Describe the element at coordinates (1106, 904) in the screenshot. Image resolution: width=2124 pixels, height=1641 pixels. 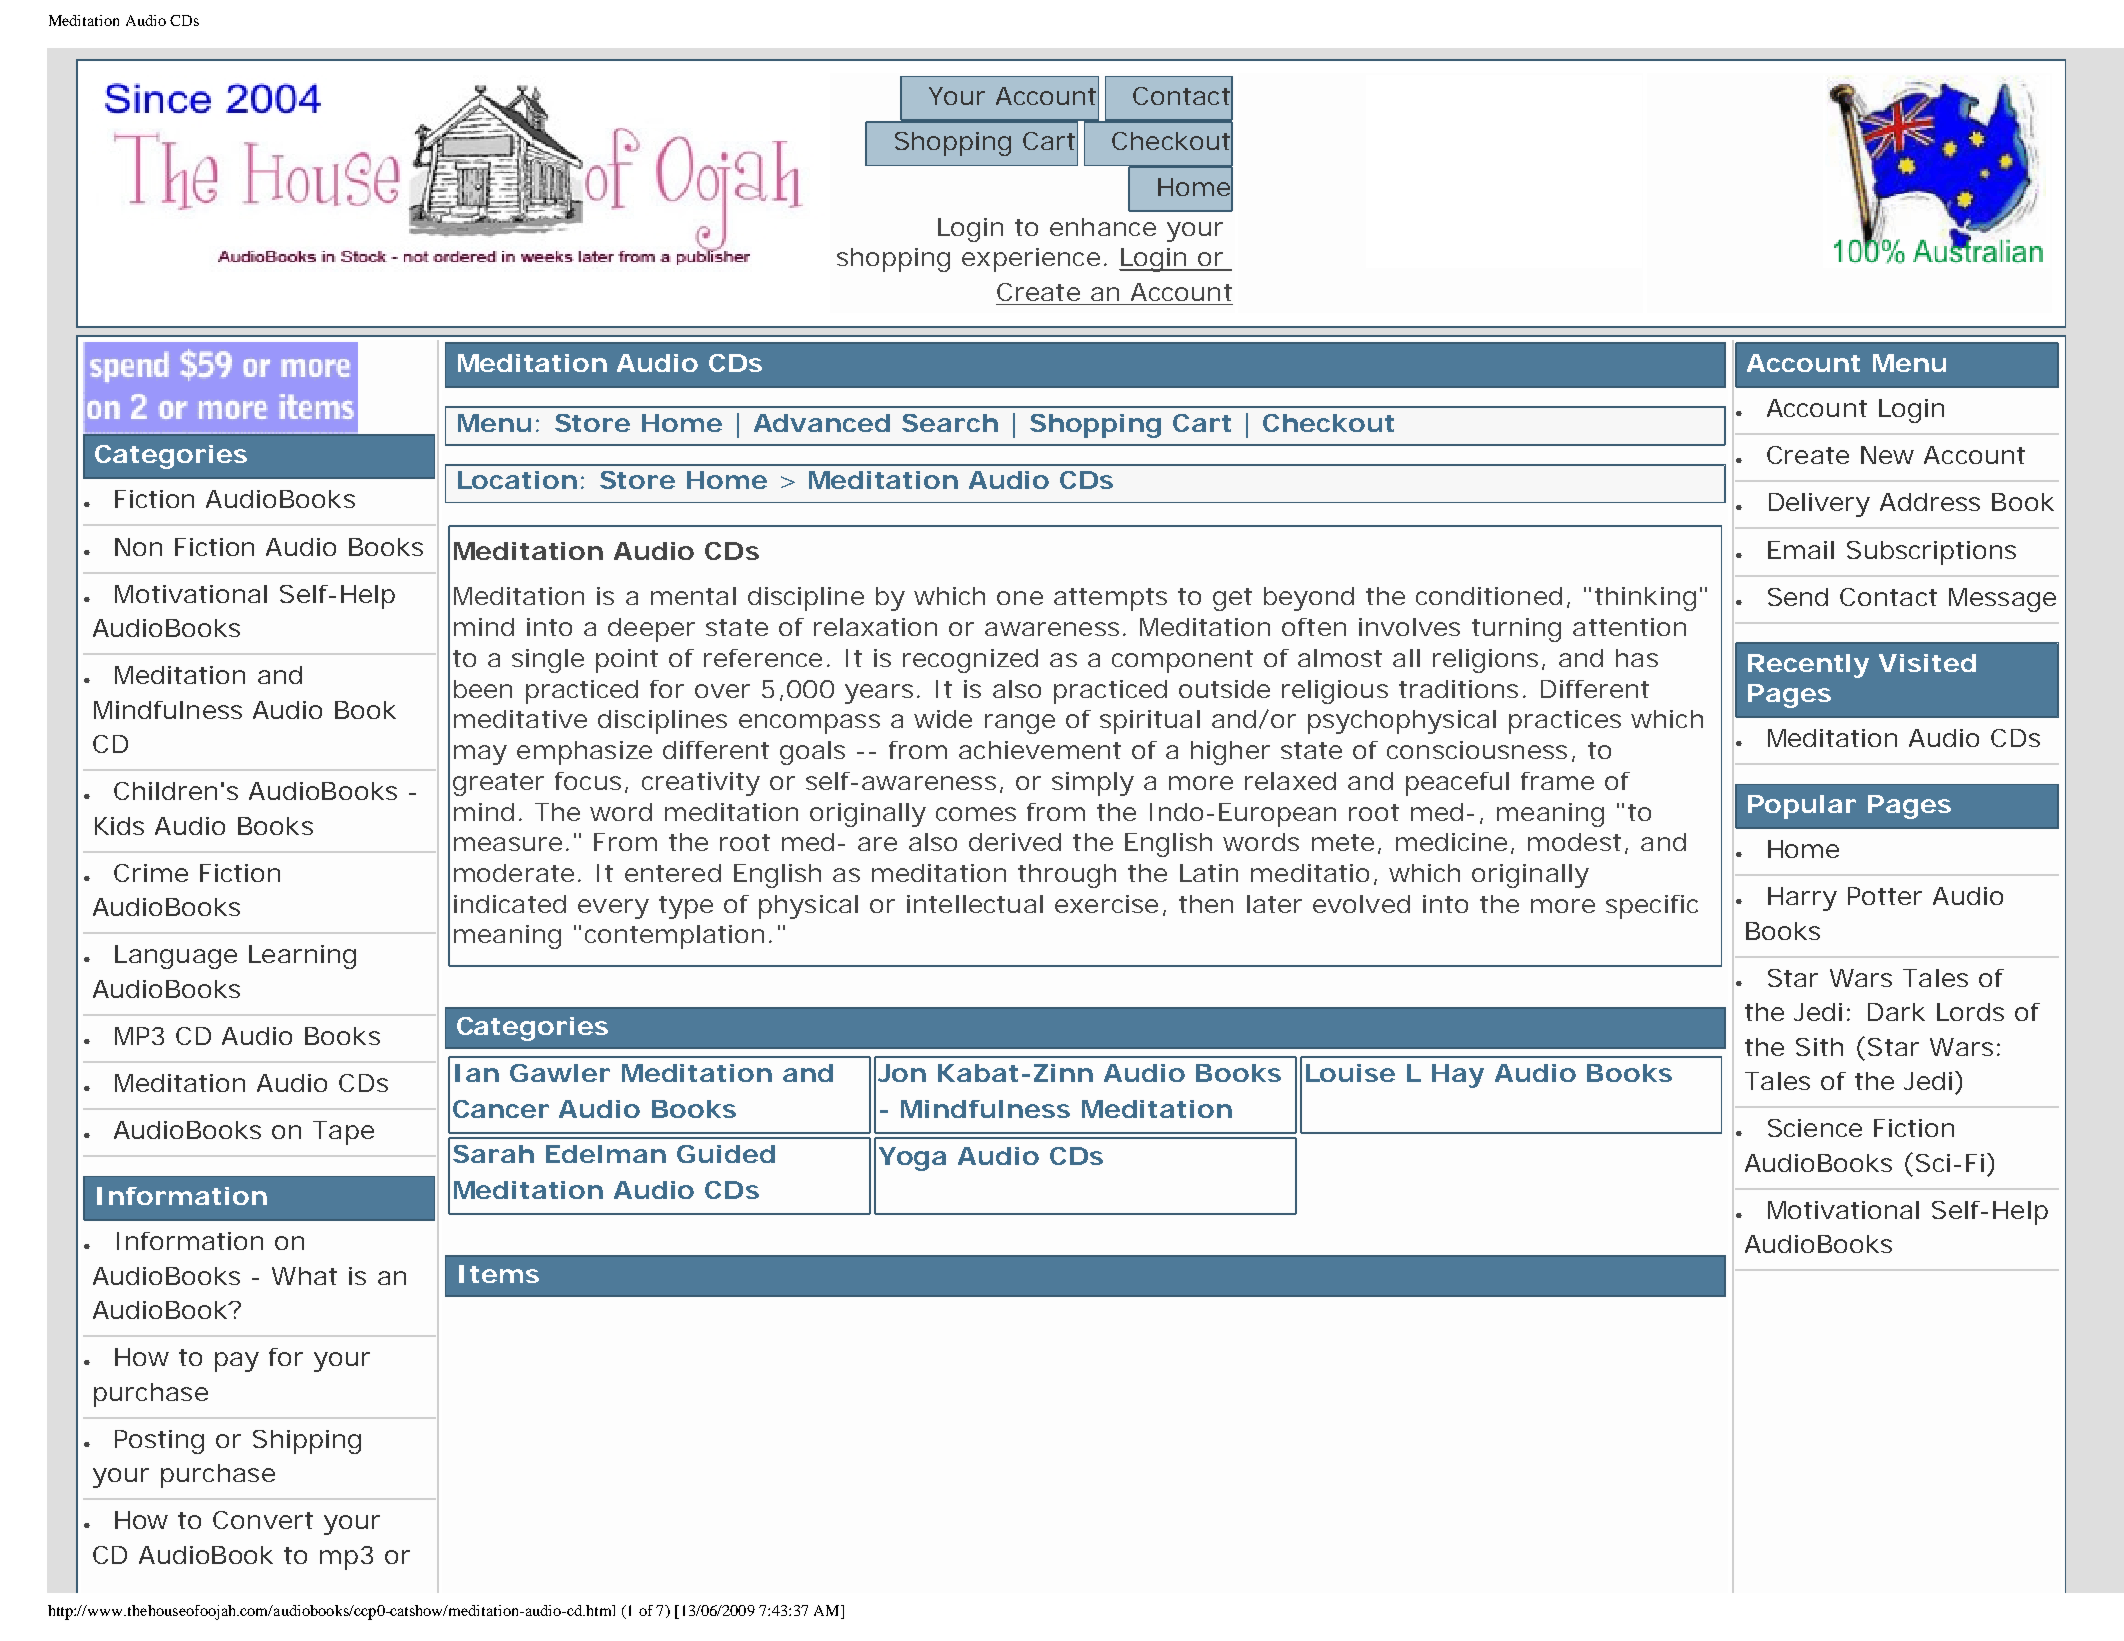
I see `exercise` at that location.
